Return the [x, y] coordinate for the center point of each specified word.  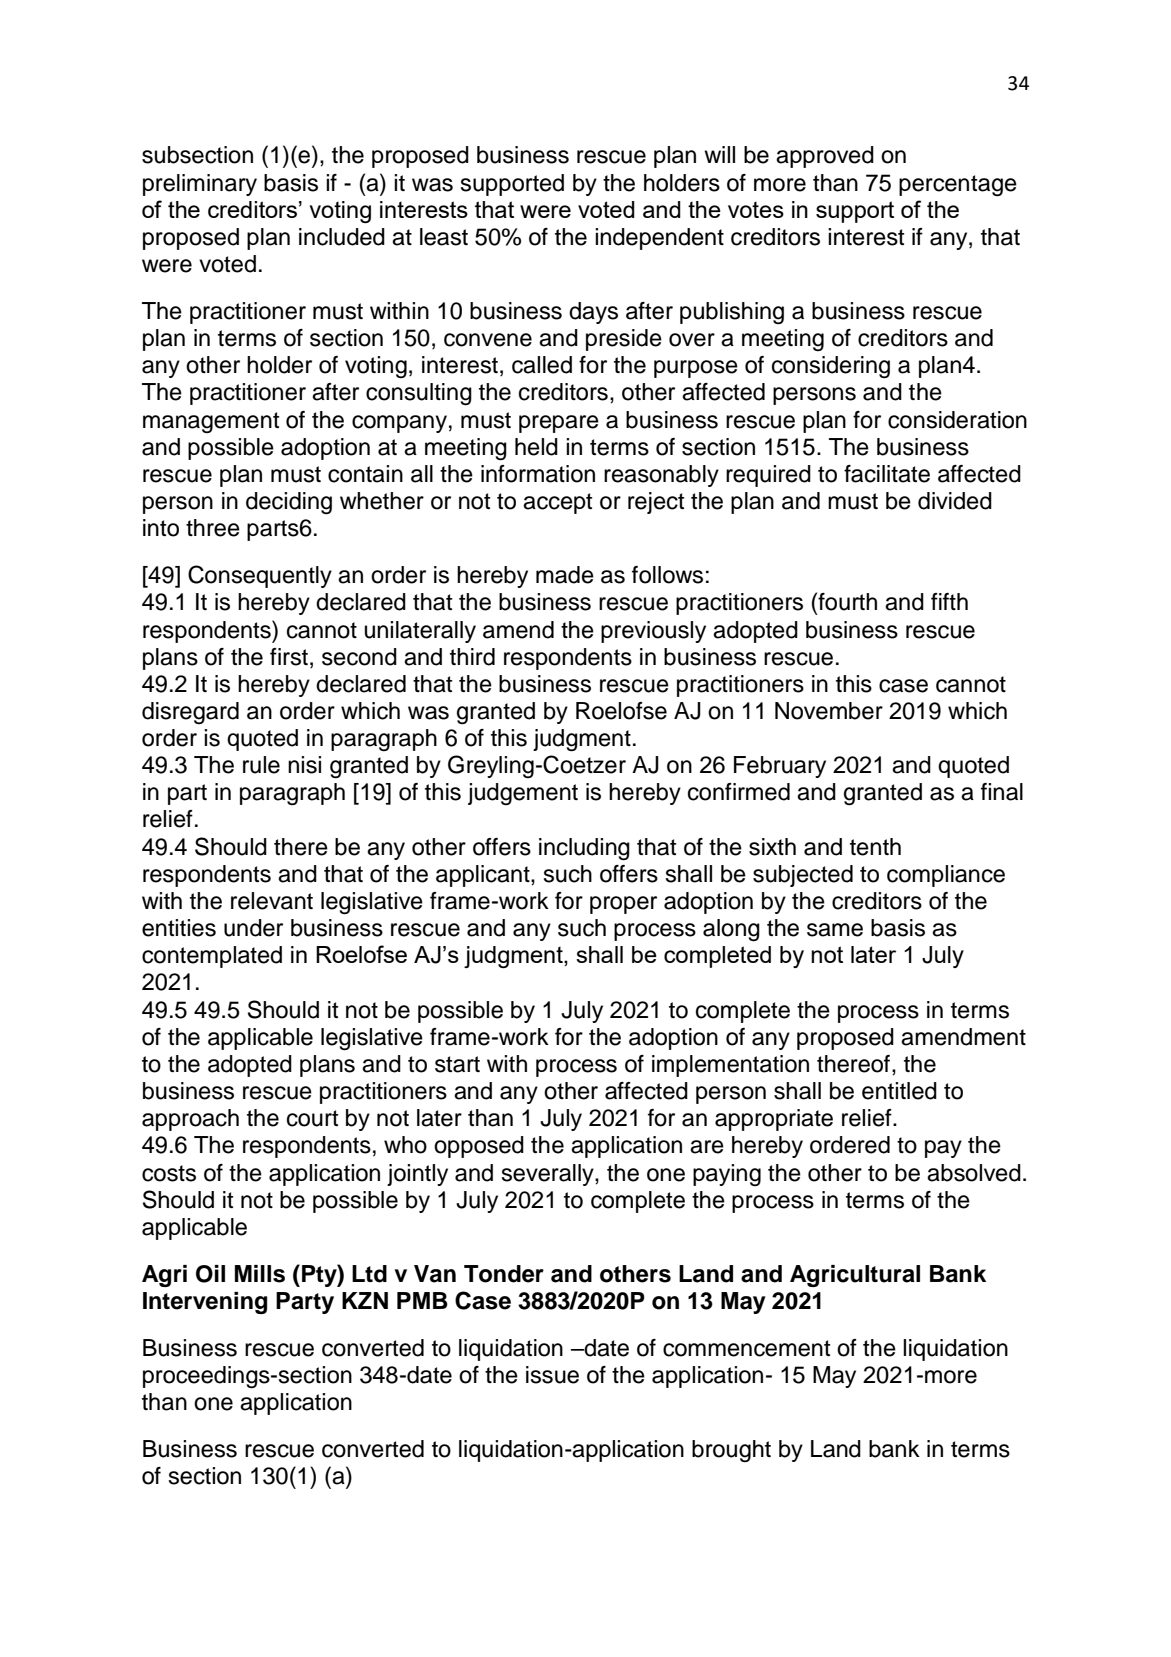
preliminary [200, 185]
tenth [875, 847]
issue [552, 1375]
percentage [958, 185]
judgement [523, 794]
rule [261, 765]
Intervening [205, 1303]
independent [659, 239]
